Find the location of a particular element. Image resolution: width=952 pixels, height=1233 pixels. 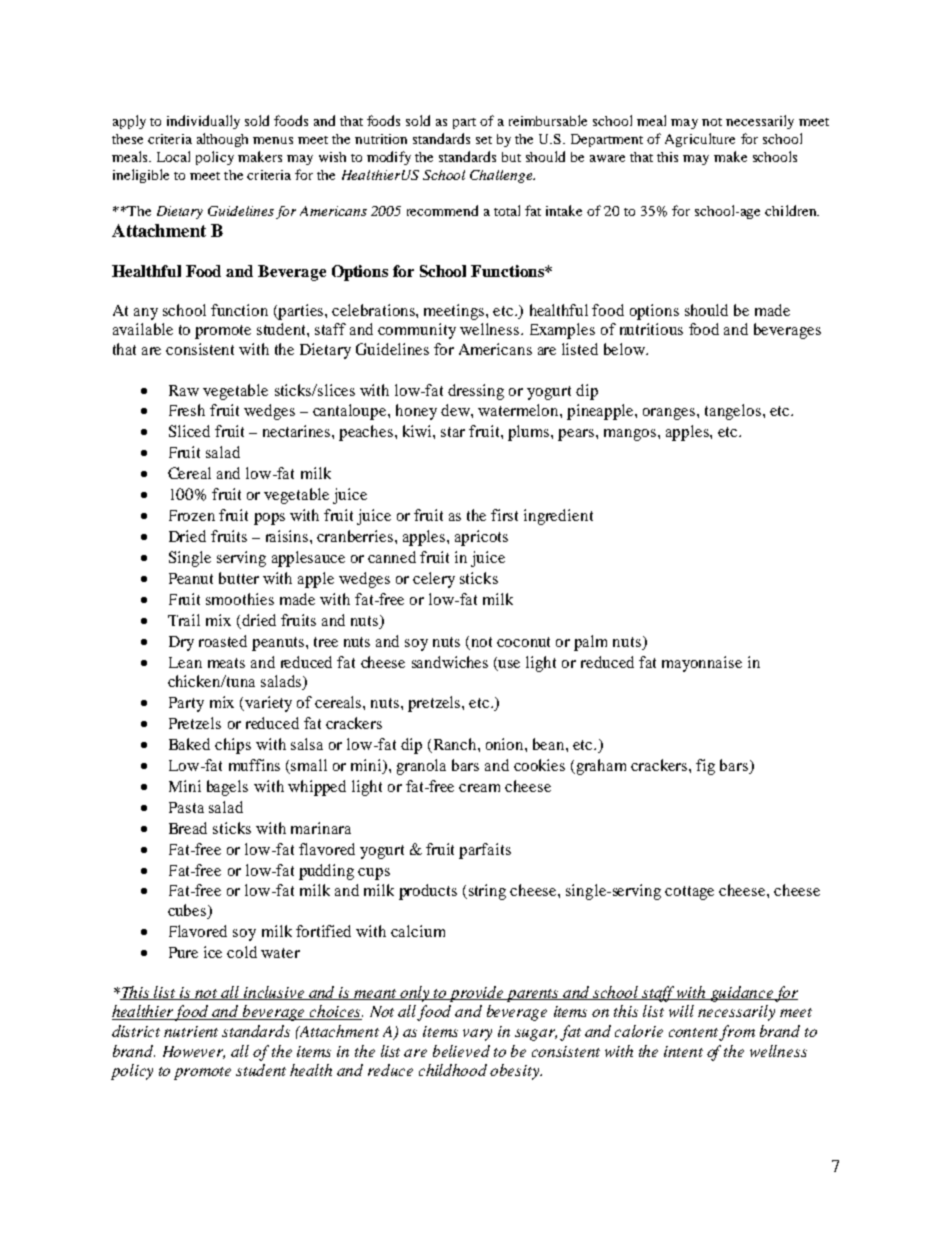

although is located at coordinates (222, 140).
